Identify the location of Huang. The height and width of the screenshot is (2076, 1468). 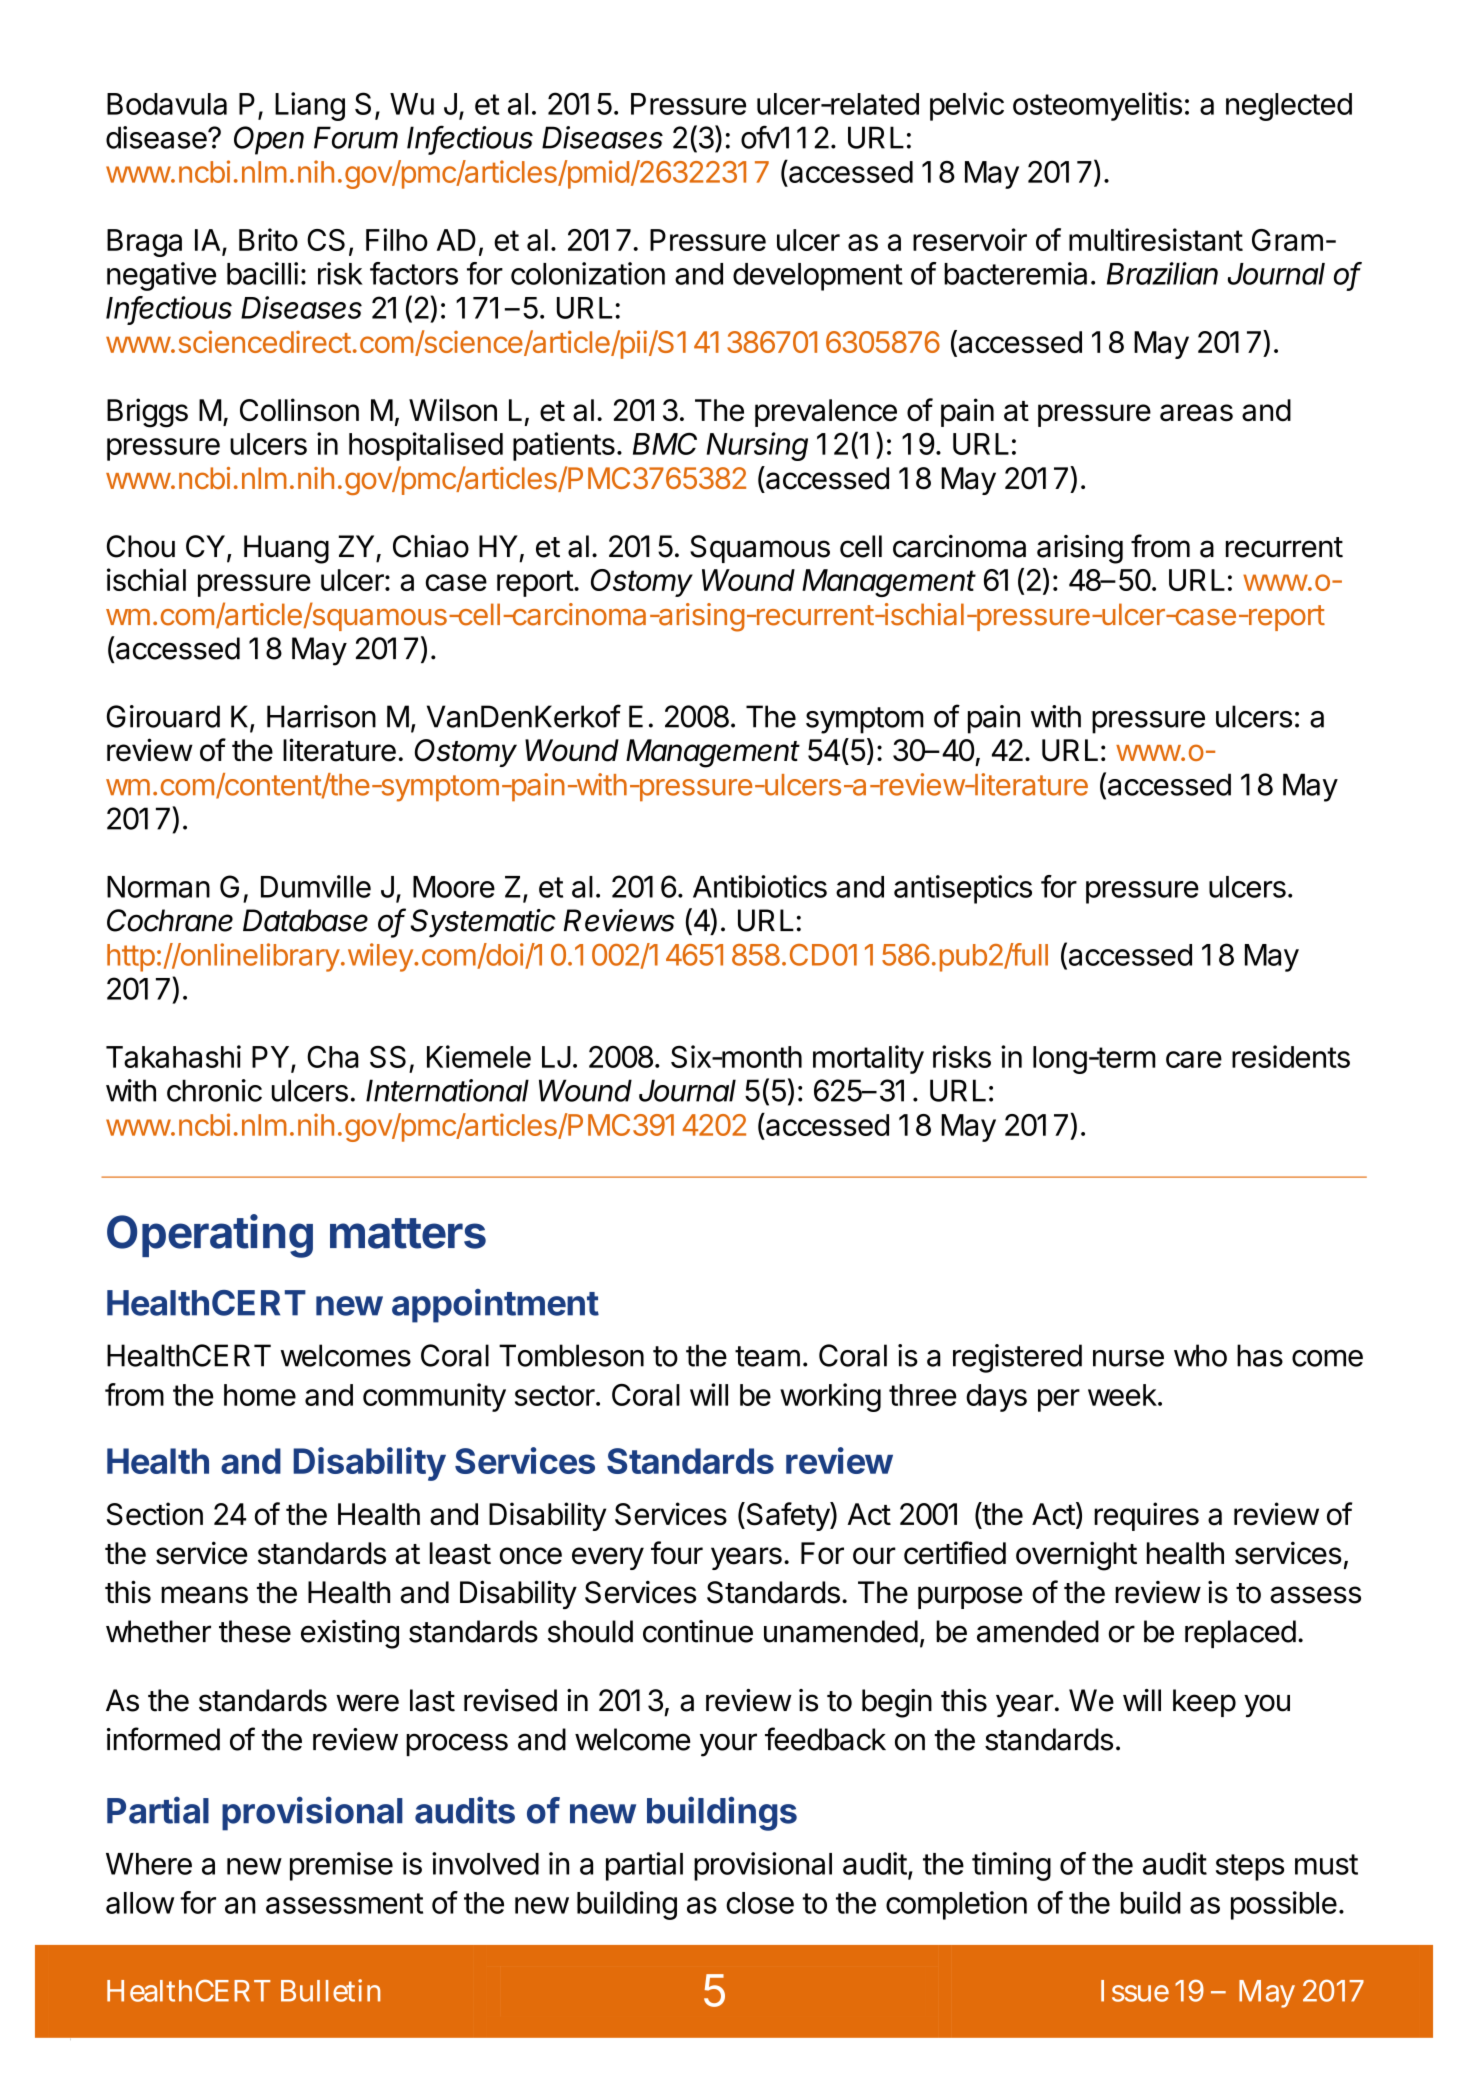
(286, 549).
